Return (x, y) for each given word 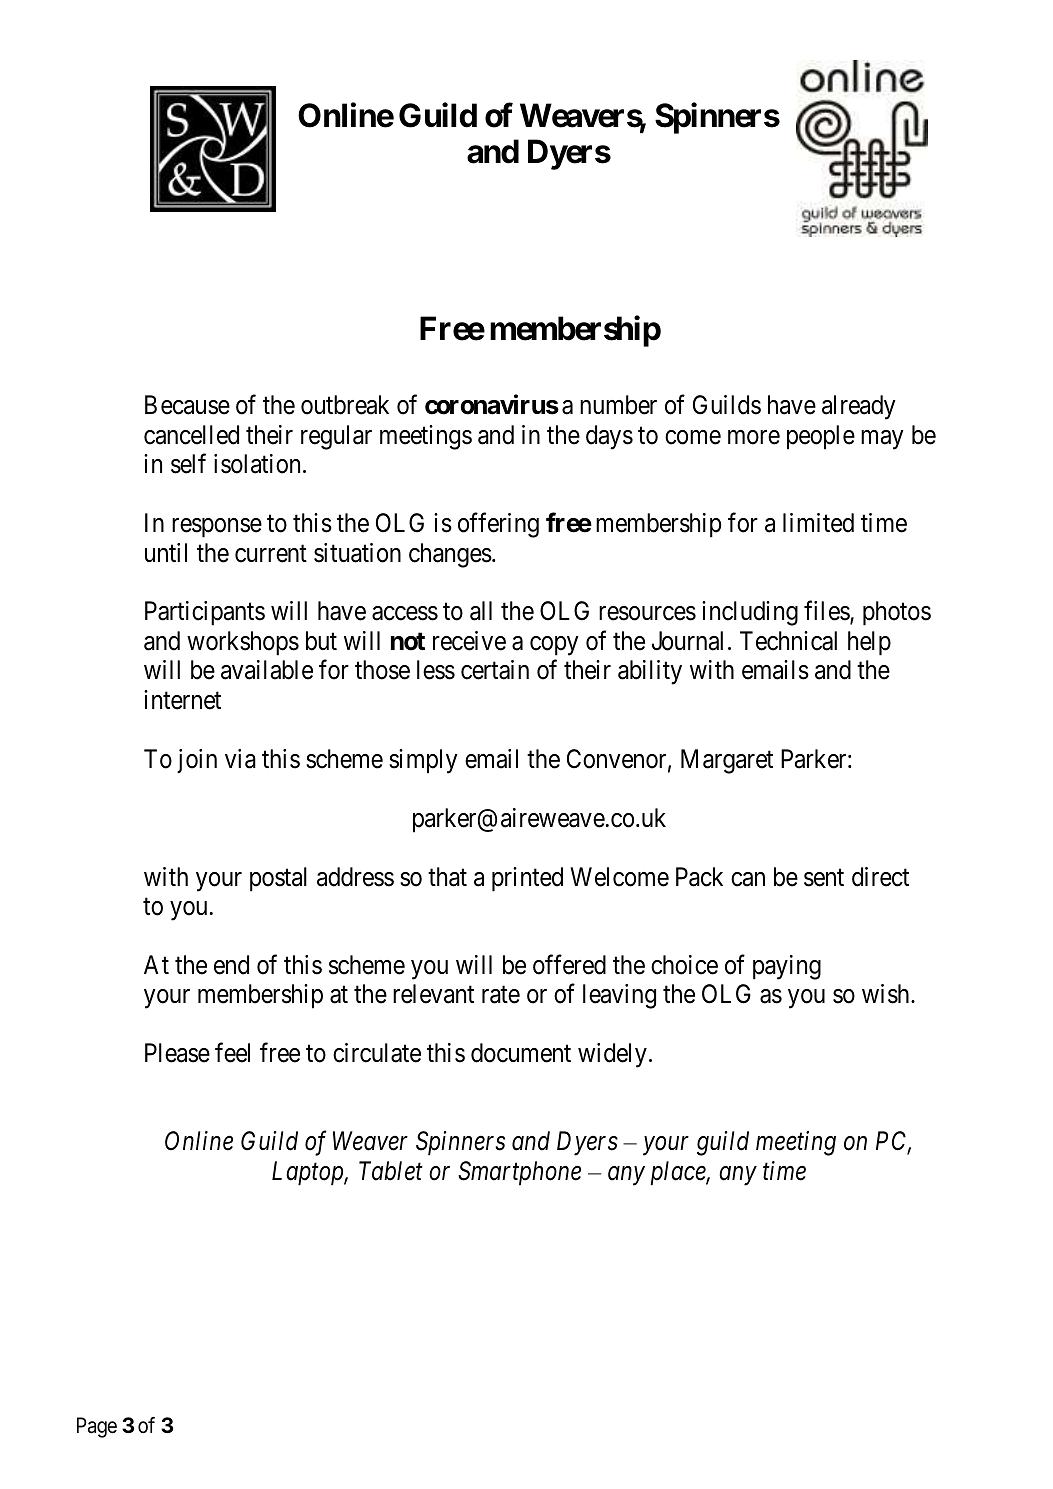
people (821, 437)
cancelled (191, 435)
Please (177, 1053)
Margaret (727, 761)
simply (423, 761)
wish (887, 994)
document (521, 1053)
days (609, 437)
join (197, 761)
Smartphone (519, 1173)
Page (97, 1427)
